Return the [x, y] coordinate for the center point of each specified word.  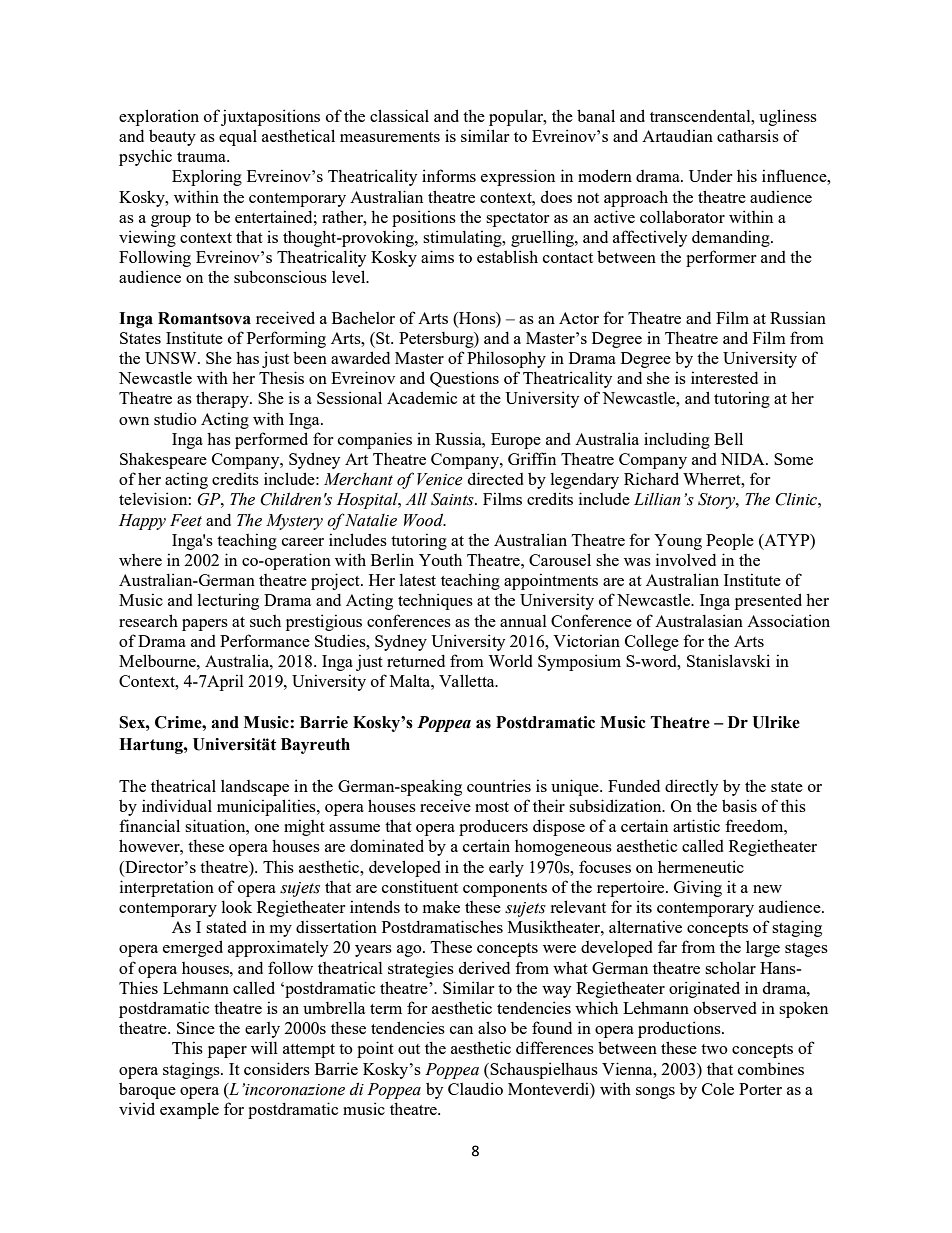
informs [449, 175]
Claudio [475, 1088]
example [189, 1110]
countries [499, 785]
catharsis [748, 135]
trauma [202, 157]
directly [691, 787]
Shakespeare [163, 460]
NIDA [744, 459]
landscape [255, 788]
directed [496, 478]
